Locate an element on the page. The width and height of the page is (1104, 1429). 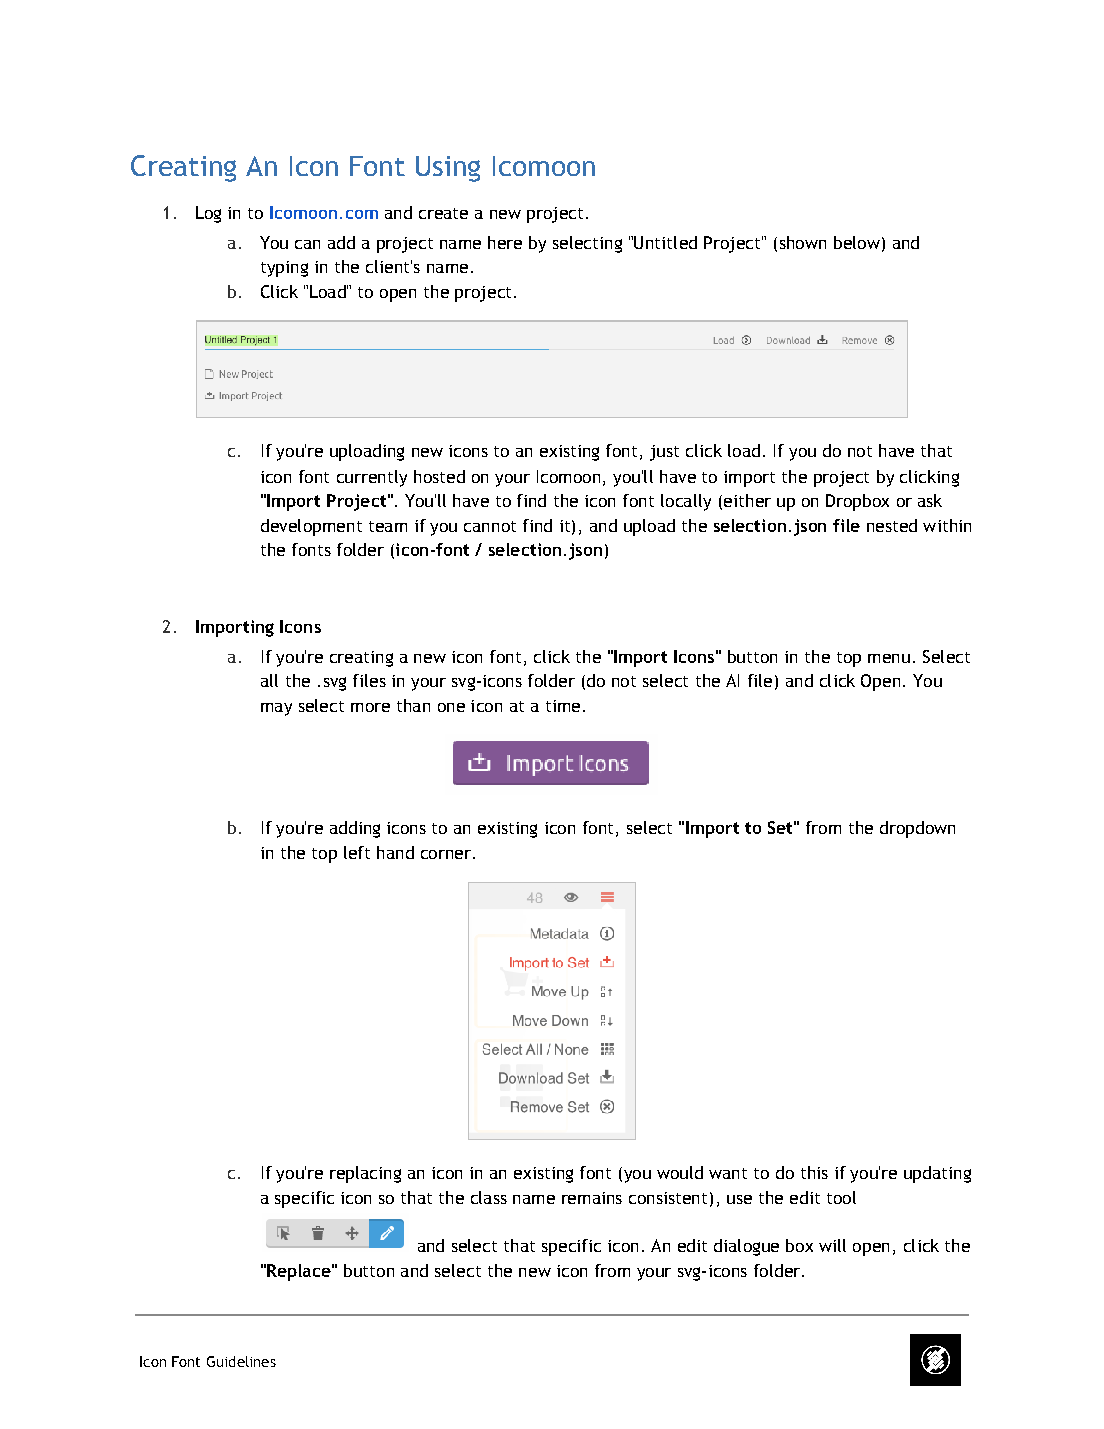
remains is located at coordinates (592, 1198).
